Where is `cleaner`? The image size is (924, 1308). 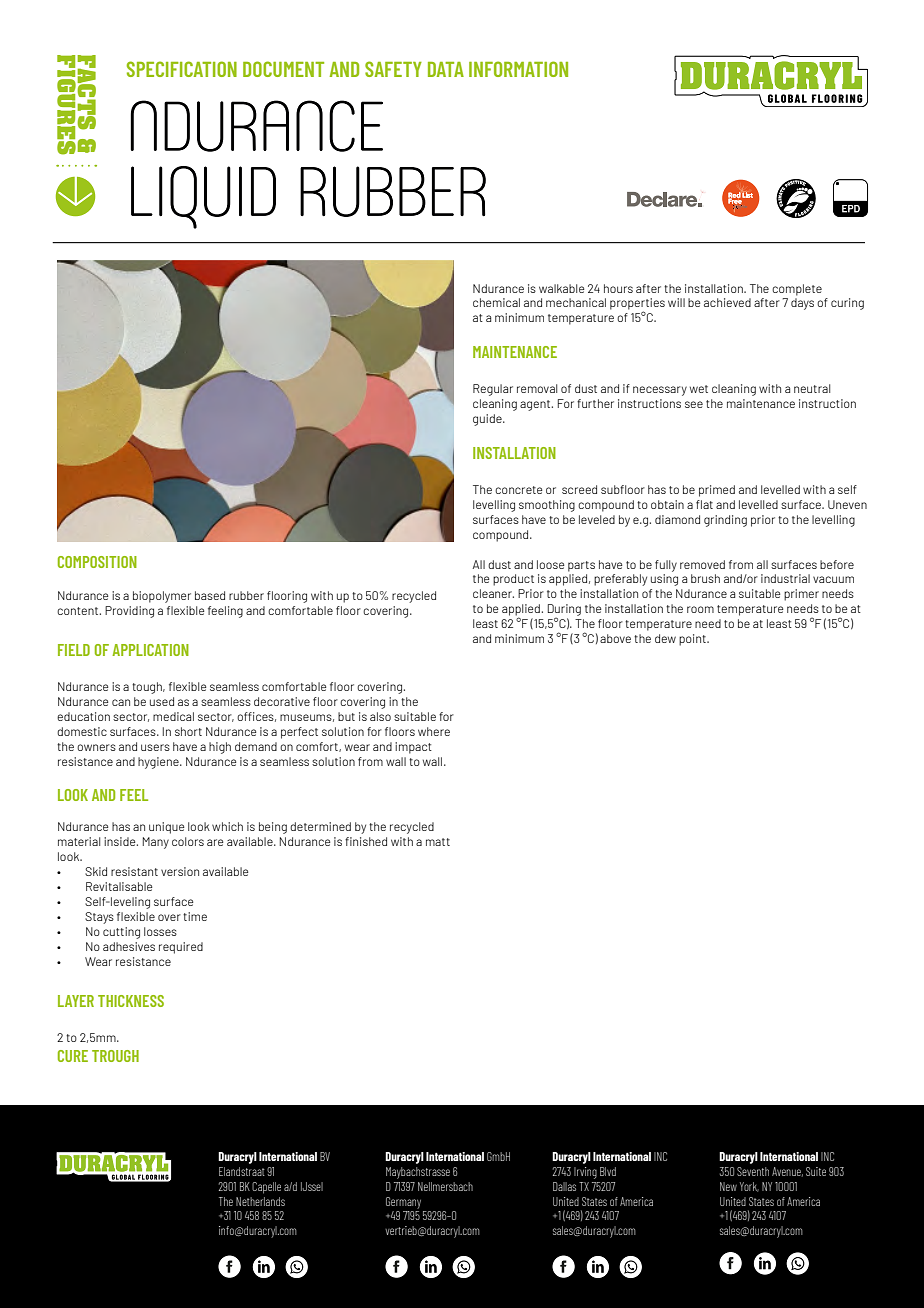 cleaner is located at coordinates (493, 593).
